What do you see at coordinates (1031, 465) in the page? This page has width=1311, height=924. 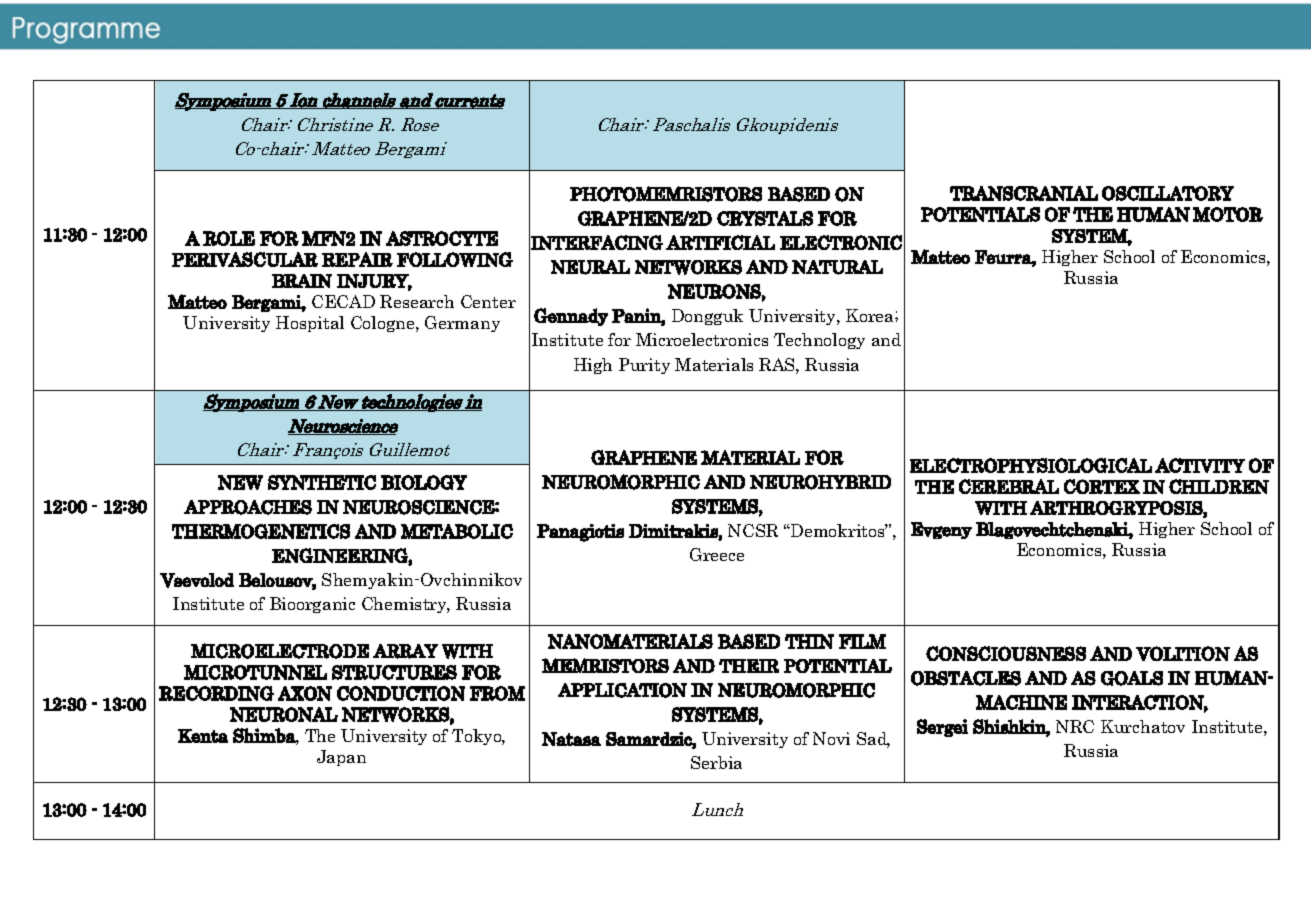 I see `ELECTROPHYSIOLOGICAL` at bounding box center [1031, 465].
